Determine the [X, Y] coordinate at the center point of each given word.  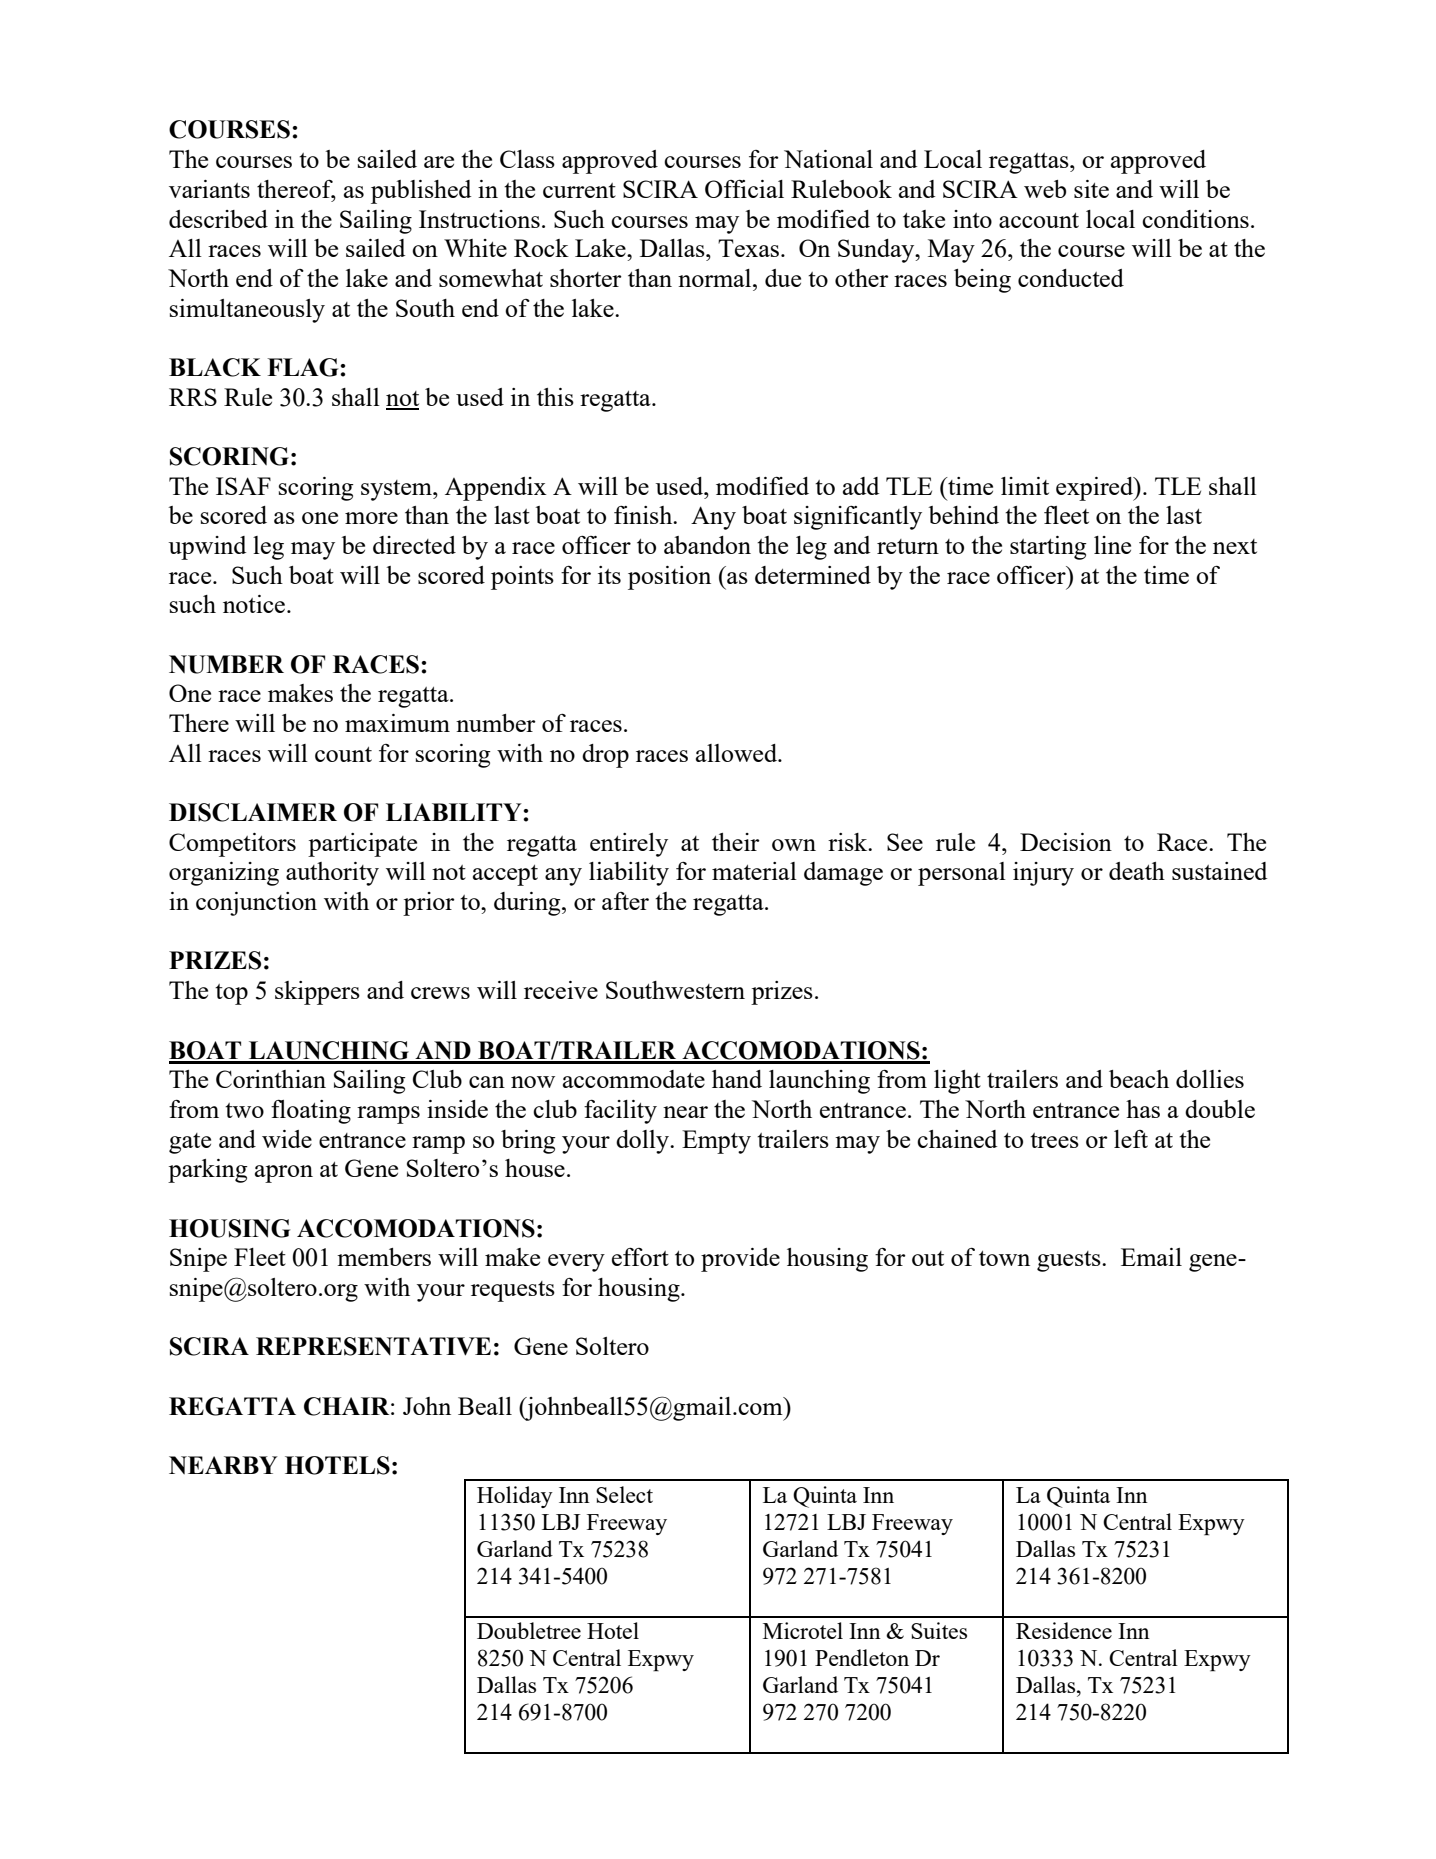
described [218, 219]
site [1091, 189]
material [754, 871]
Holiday [515, 1497]
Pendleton [862, 1657]
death [1137, 871]
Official [744, 189]
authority [332, 874]
